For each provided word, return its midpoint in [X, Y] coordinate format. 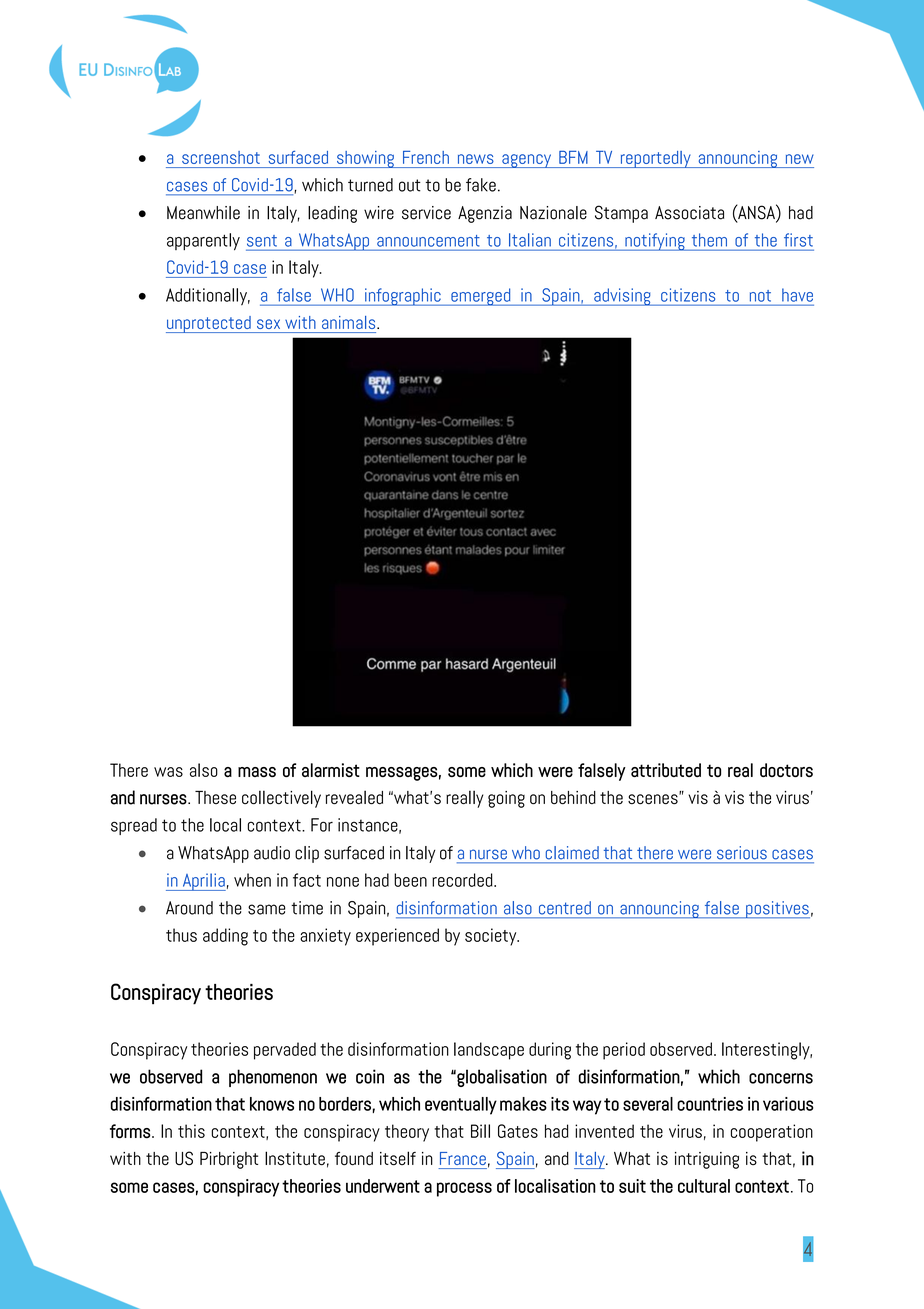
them [709, 240]
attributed [666, 770]
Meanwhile [203, 213]
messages [402, 774]
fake [481, 185]
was [168, 772]
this [191, 1131]
